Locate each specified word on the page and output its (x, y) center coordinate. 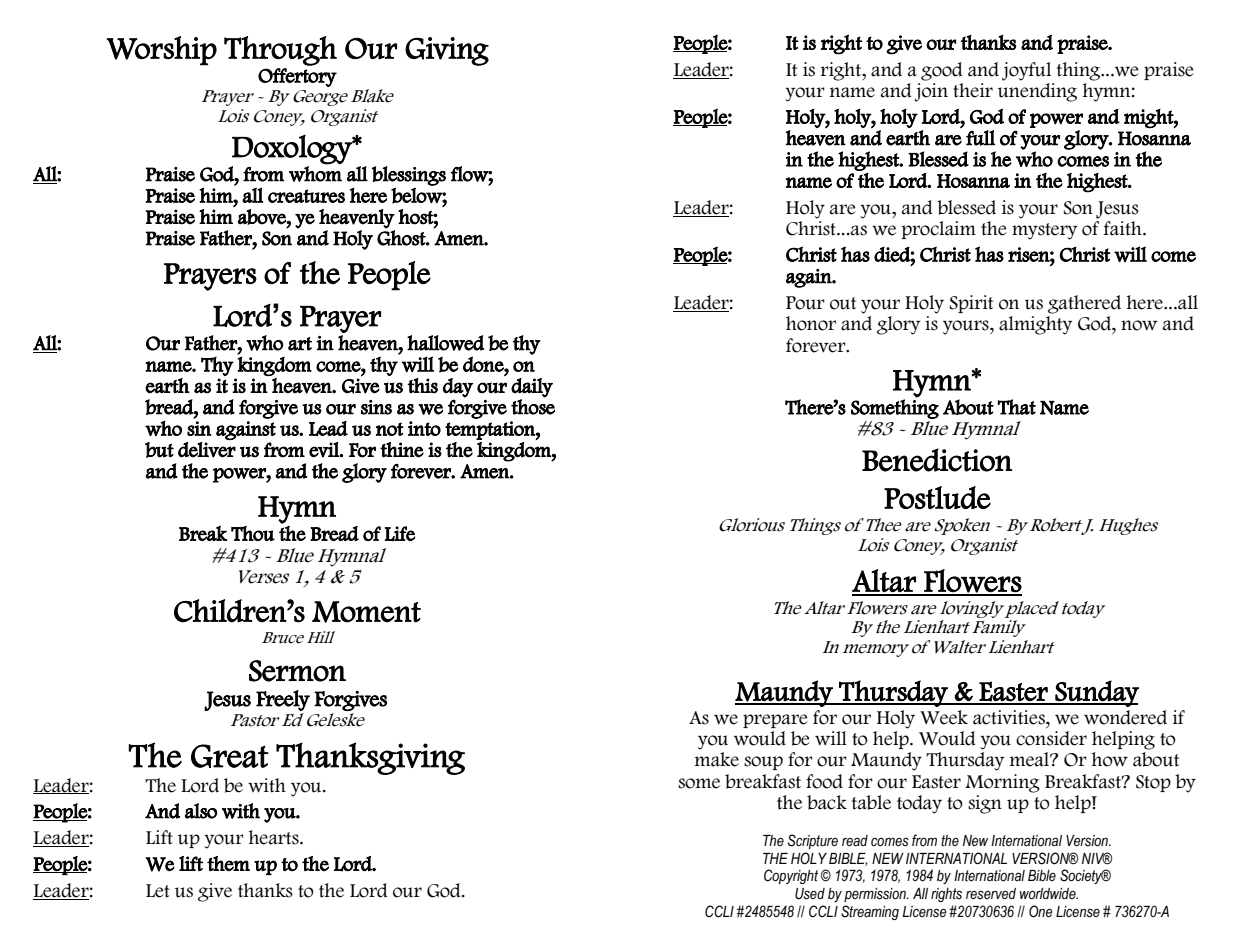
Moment (366, 612)
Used (810, 894)
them (228, 863)
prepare (775, 721)
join (931, 92)
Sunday (1096, 693)
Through (280, 51)
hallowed (445, 343)
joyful (1026, 71)
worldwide (1049, 894)
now (1139, 325)
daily (532, 388)
